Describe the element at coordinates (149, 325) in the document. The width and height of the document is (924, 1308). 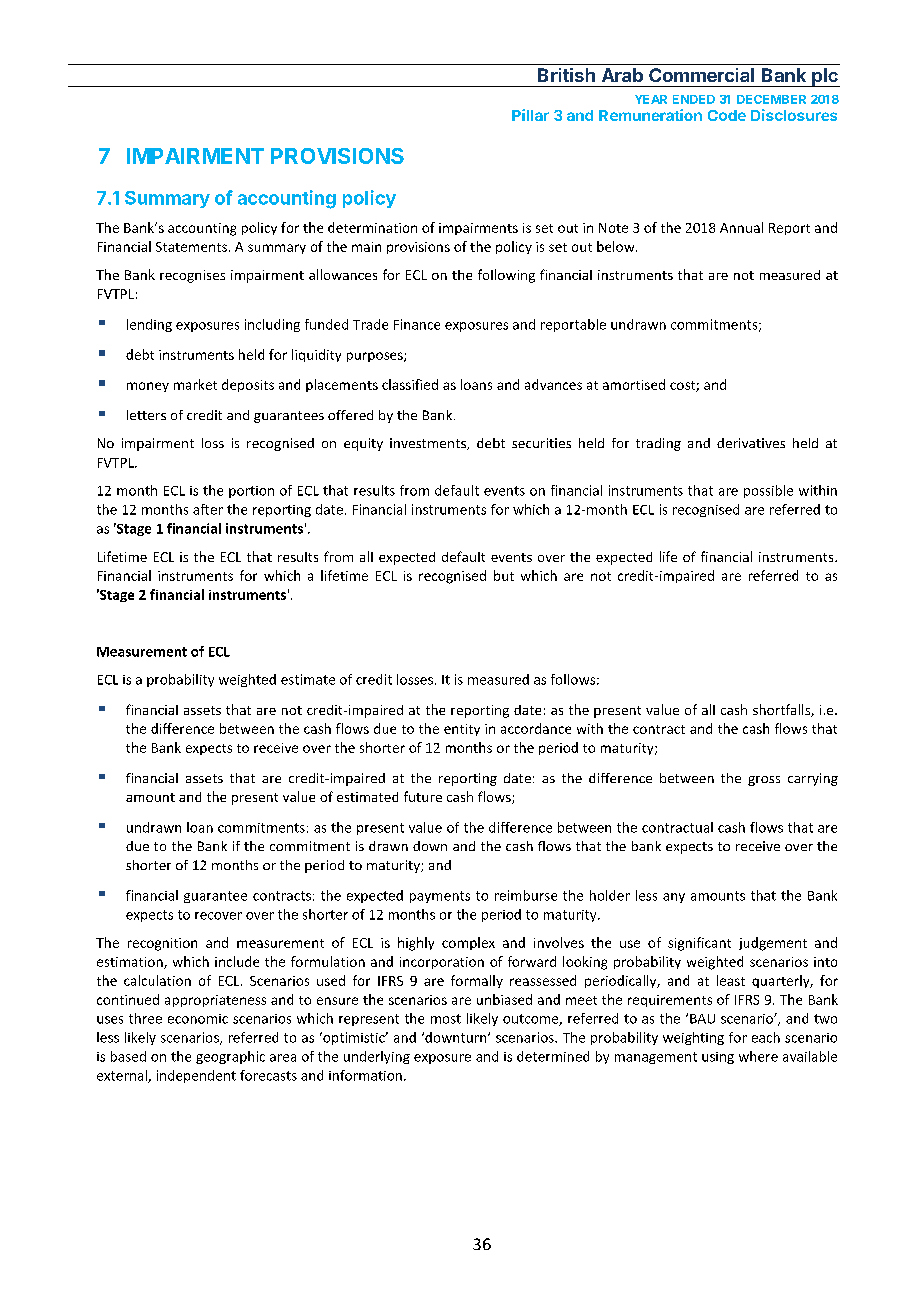
I see `lending` at that location.
